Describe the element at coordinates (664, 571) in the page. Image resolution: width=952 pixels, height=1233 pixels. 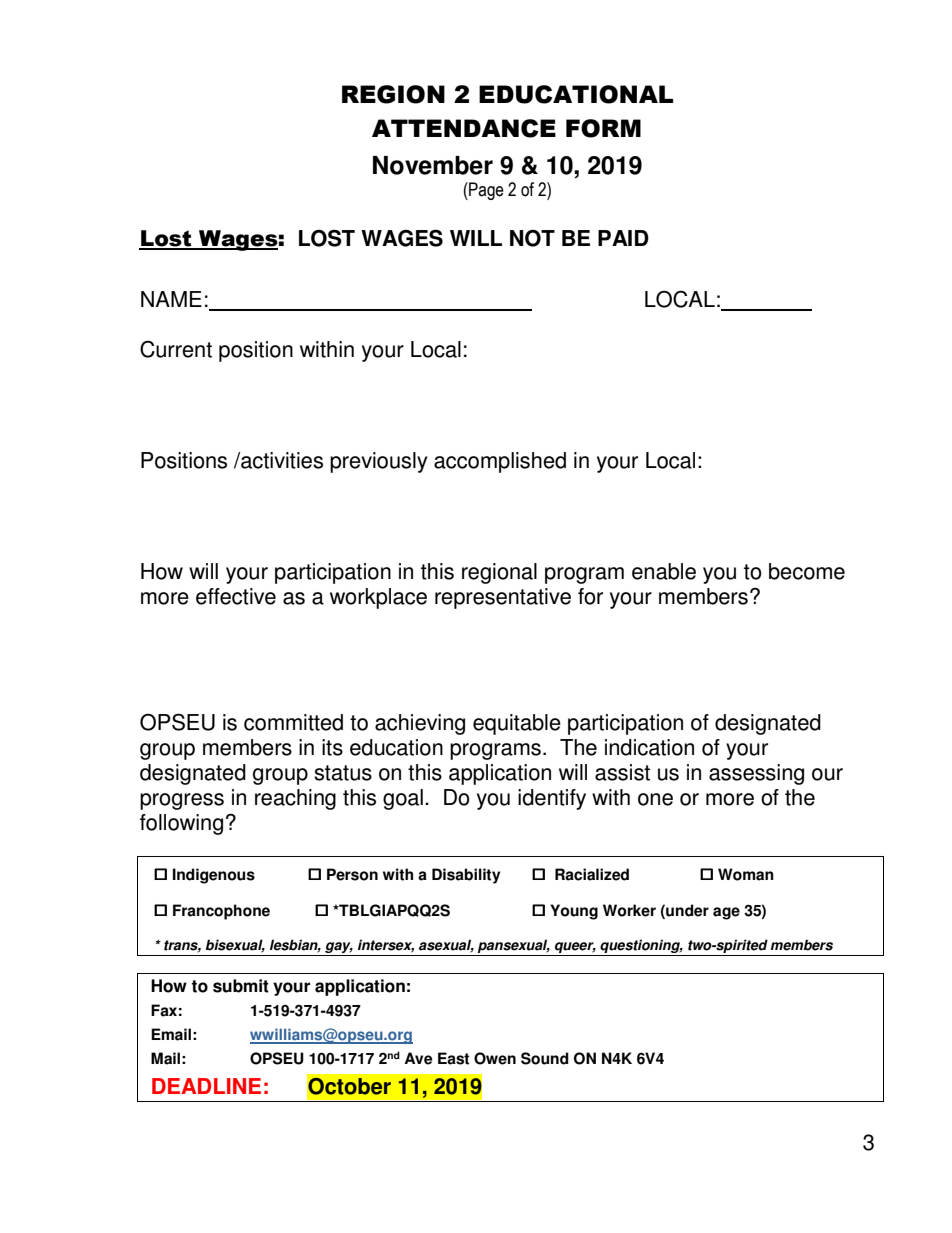
I see `enable` at that location.
